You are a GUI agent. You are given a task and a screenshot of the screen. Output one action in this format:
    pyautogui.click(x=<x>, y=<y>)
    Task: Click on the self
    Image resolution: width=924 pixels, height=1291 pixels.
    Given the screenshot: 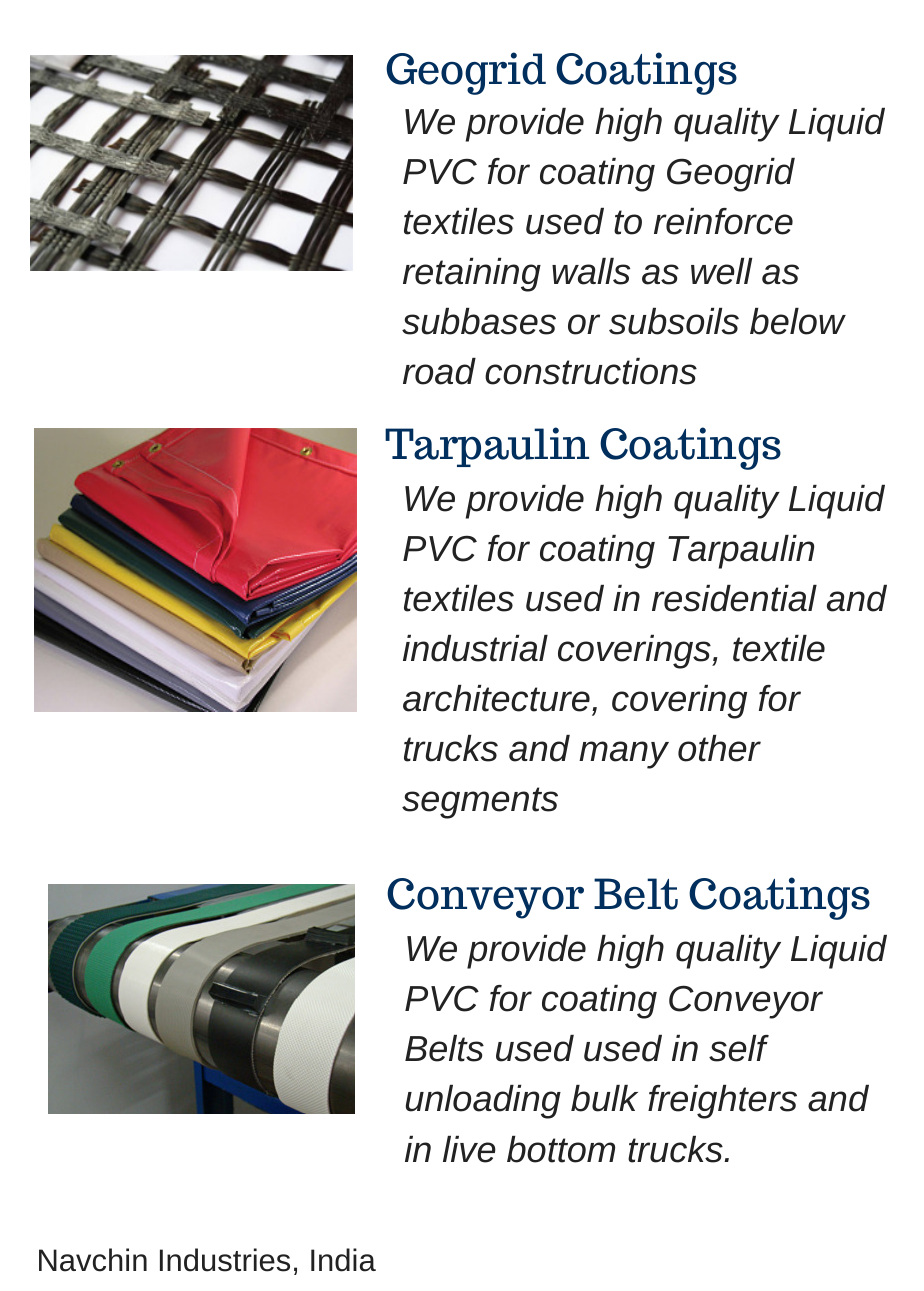 What is the action you would take?
    pyautogui.click(x=739, y=1048)
